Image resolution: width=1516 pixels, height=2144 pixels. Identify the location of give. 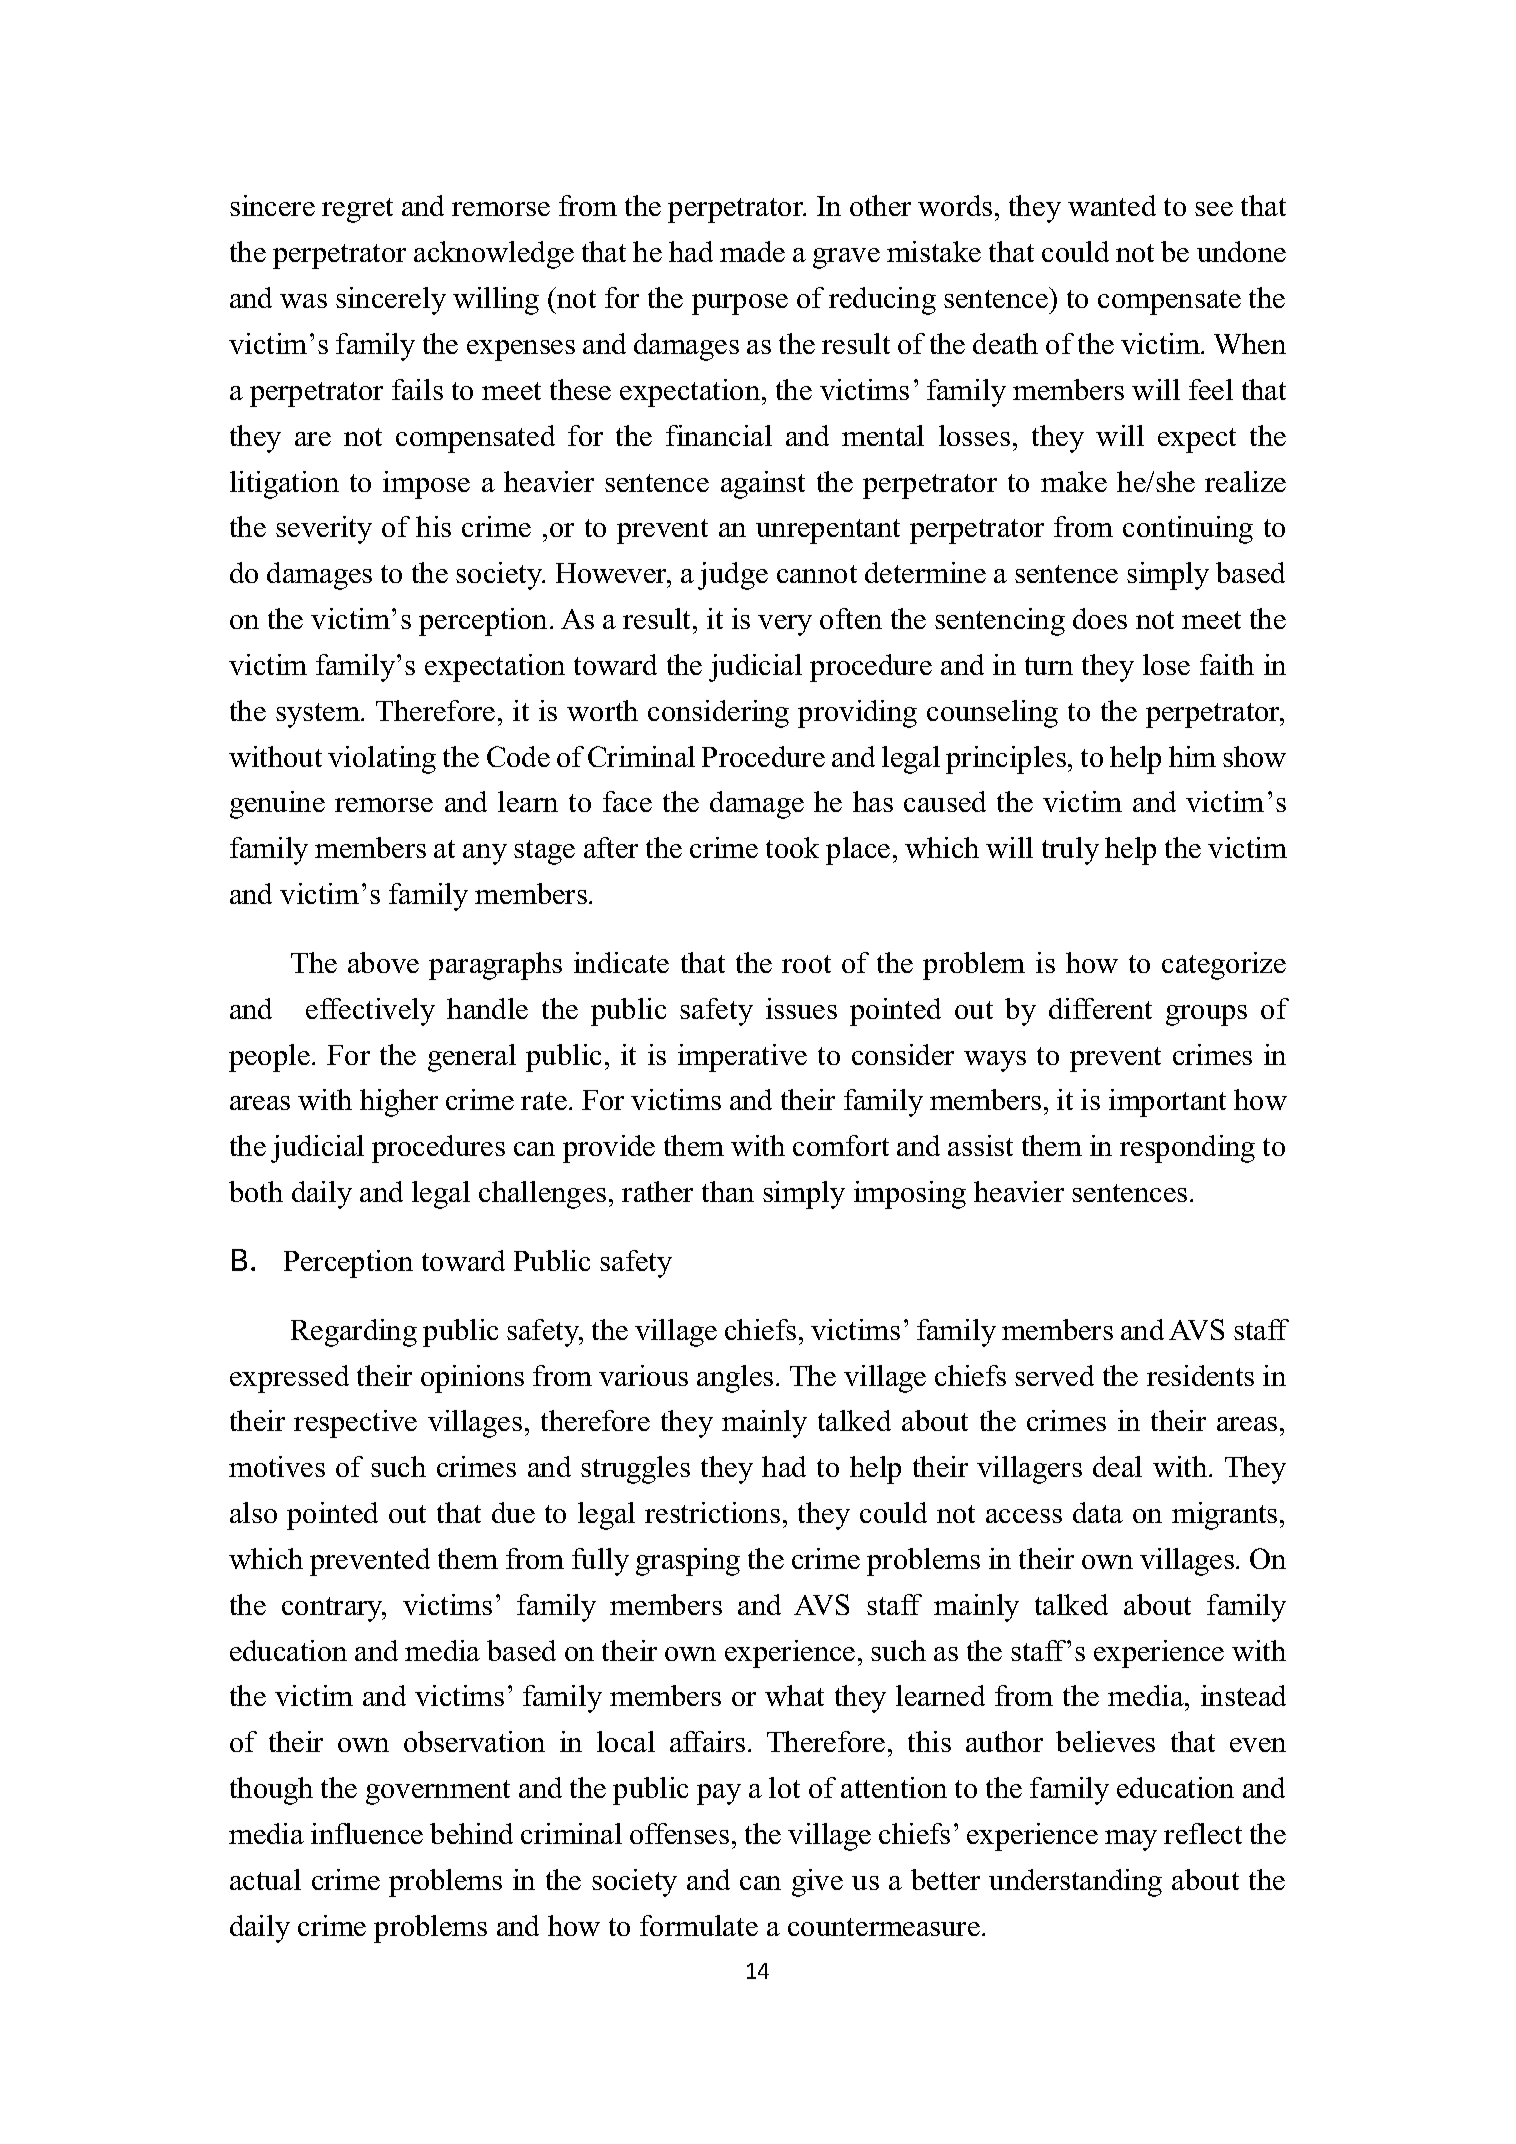
(817, 1883).
